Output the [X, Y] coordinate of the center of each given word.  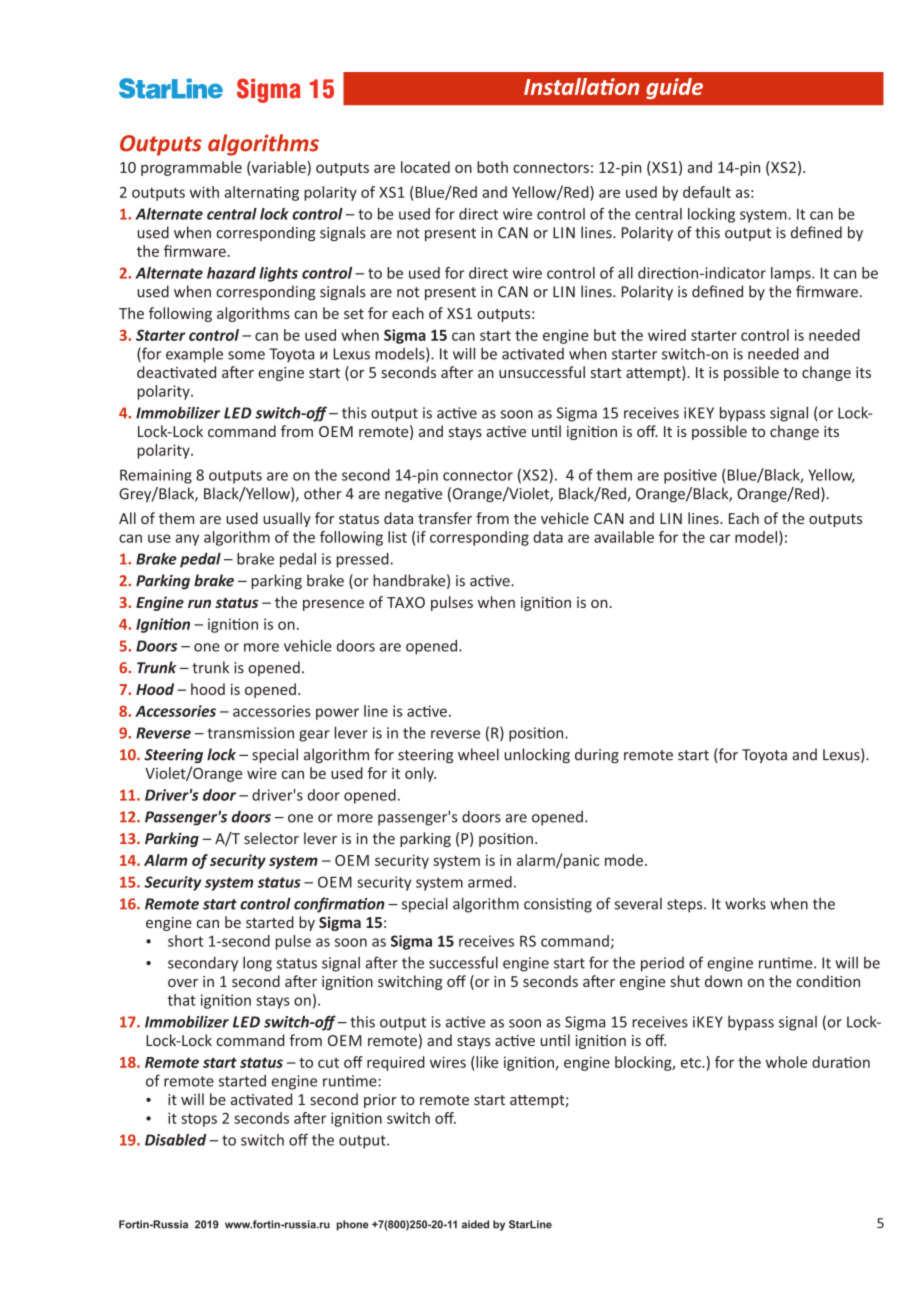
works [745, 903]
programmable [191, 168]
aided [475, 1224]
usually [287, 519]
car [720, 538]
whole [786, 1062]
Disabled [176, 1140]
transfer [445, 518]
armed [490, 882]
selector [271, 838]
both [492, 167]
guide [674, 88]
